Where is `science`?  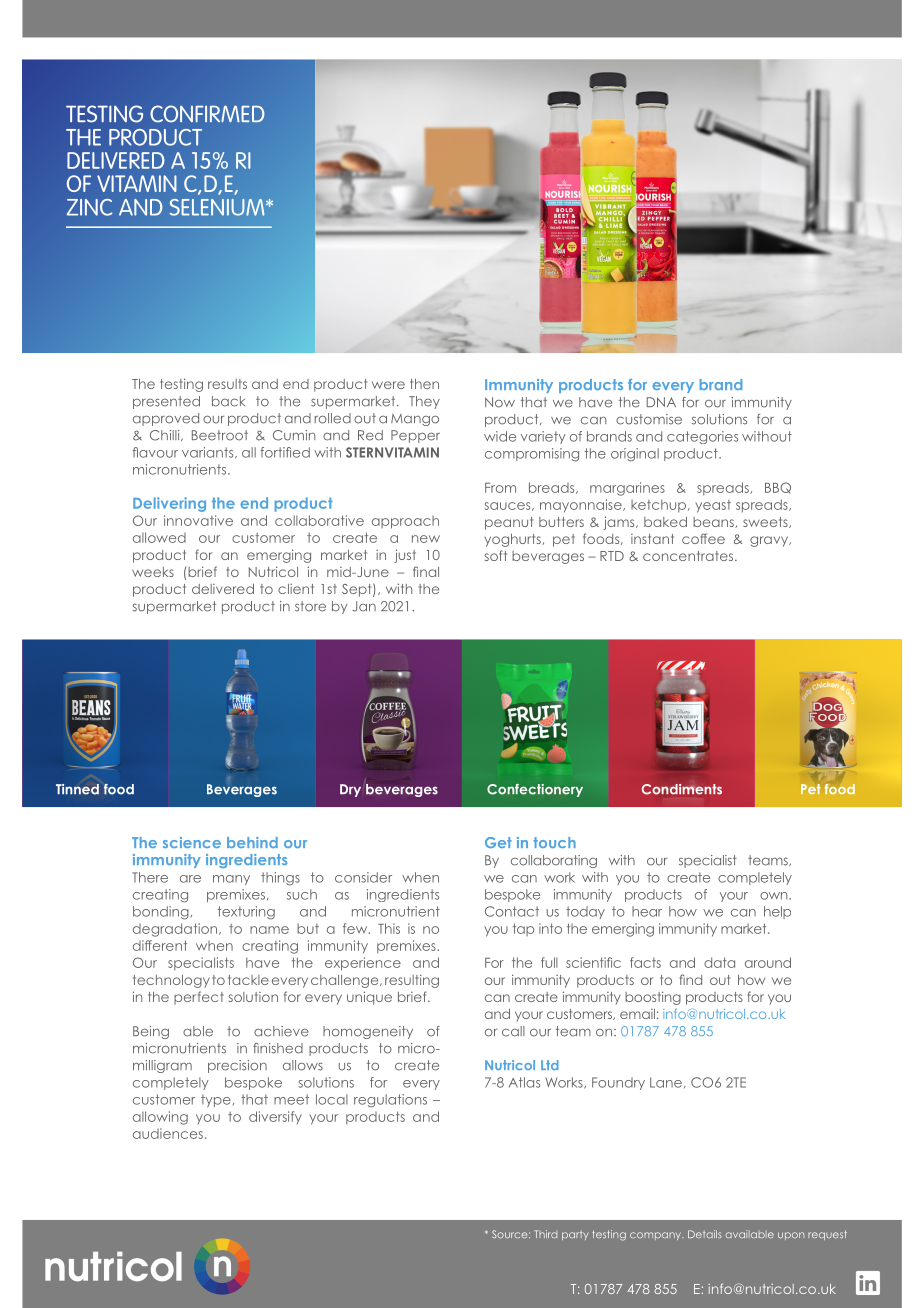 science is located at coordinates (192, 842).
